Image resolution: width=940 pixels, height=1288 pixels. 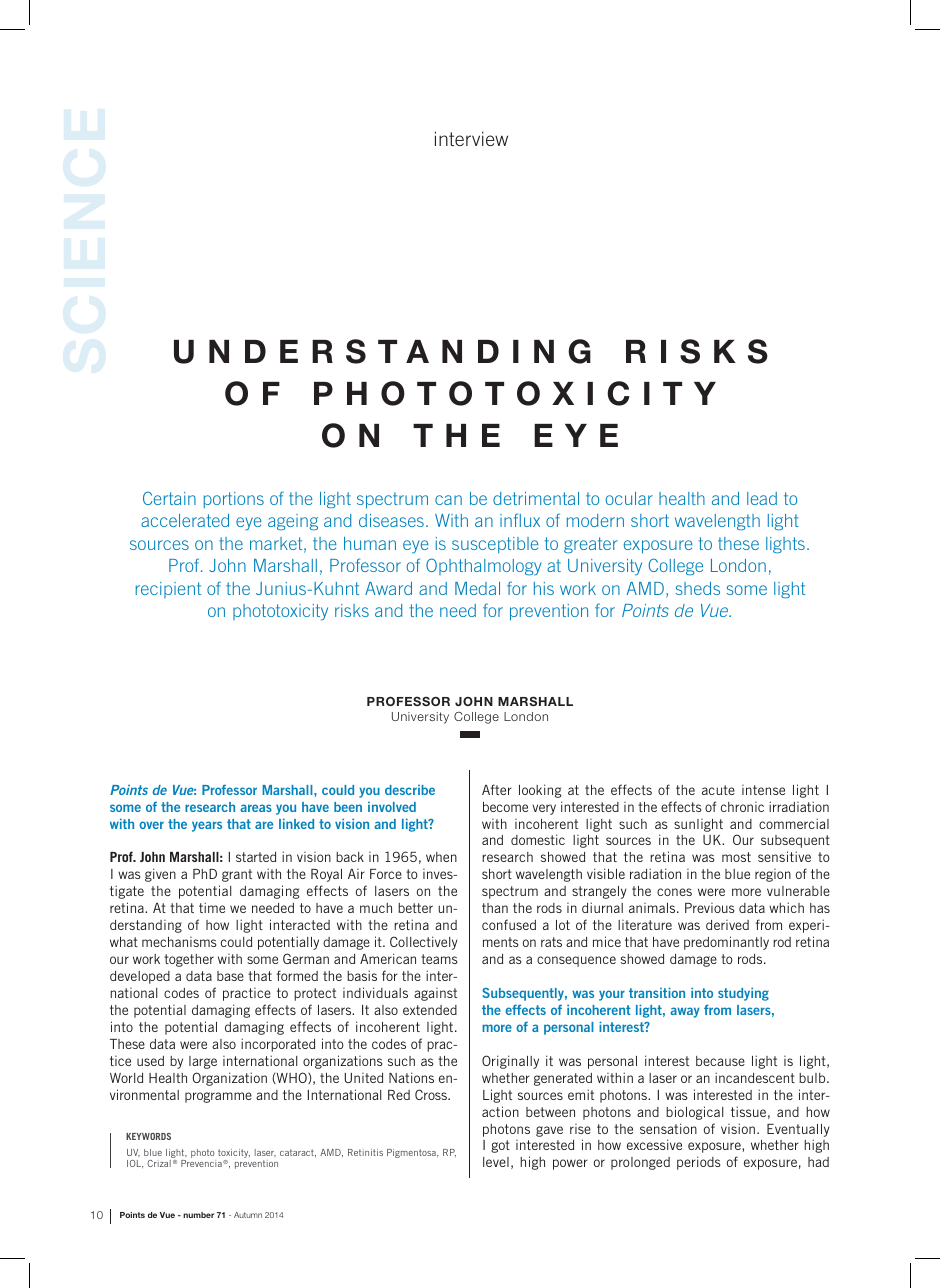 What do you see at coordinates (736, 857) in the screenshot?
I see `most` at bounding box center [736, 857].
